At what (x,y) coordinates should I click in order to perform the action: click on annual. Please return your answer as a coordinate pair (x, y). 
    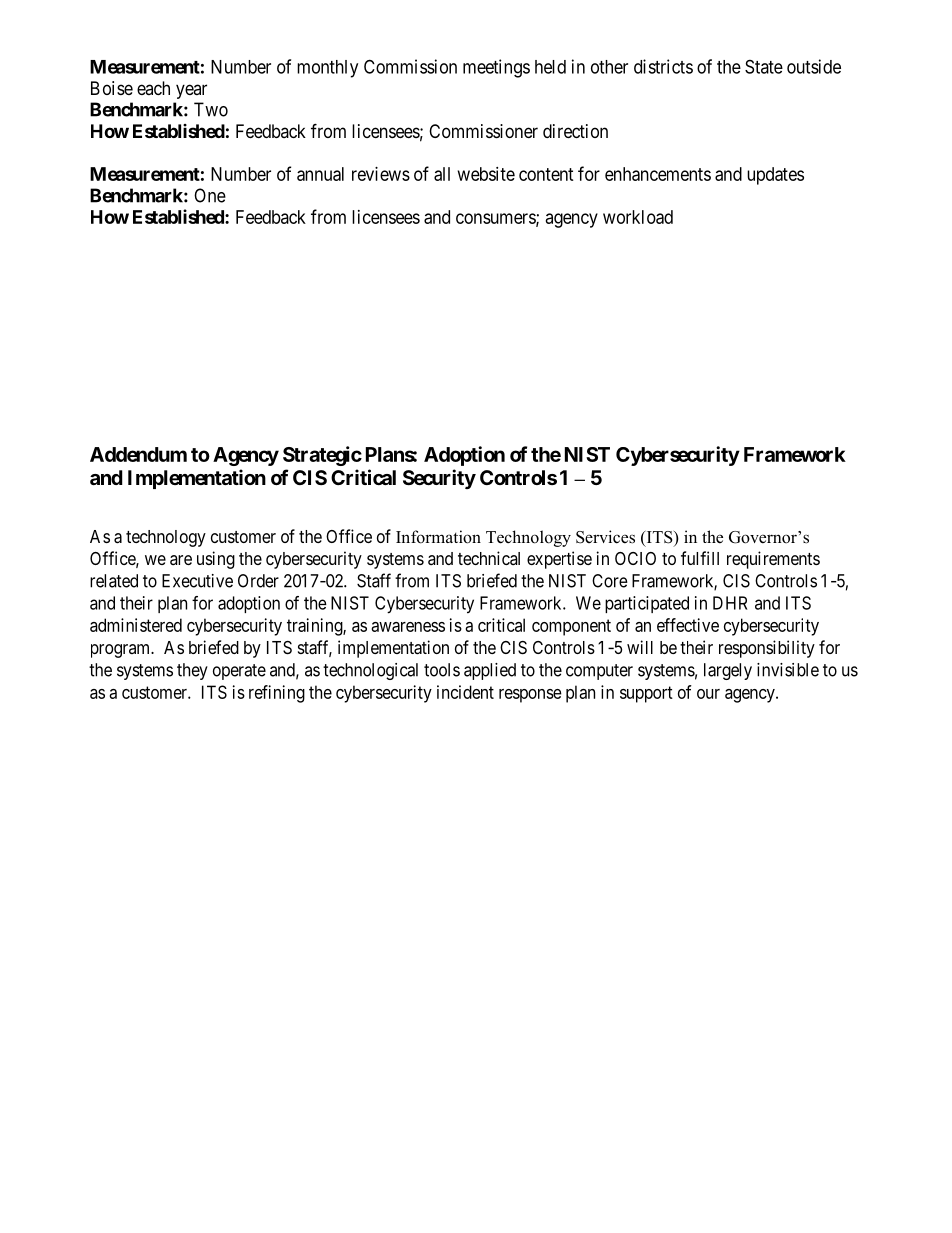
    Looking at the image, I should click on (320, 174).
